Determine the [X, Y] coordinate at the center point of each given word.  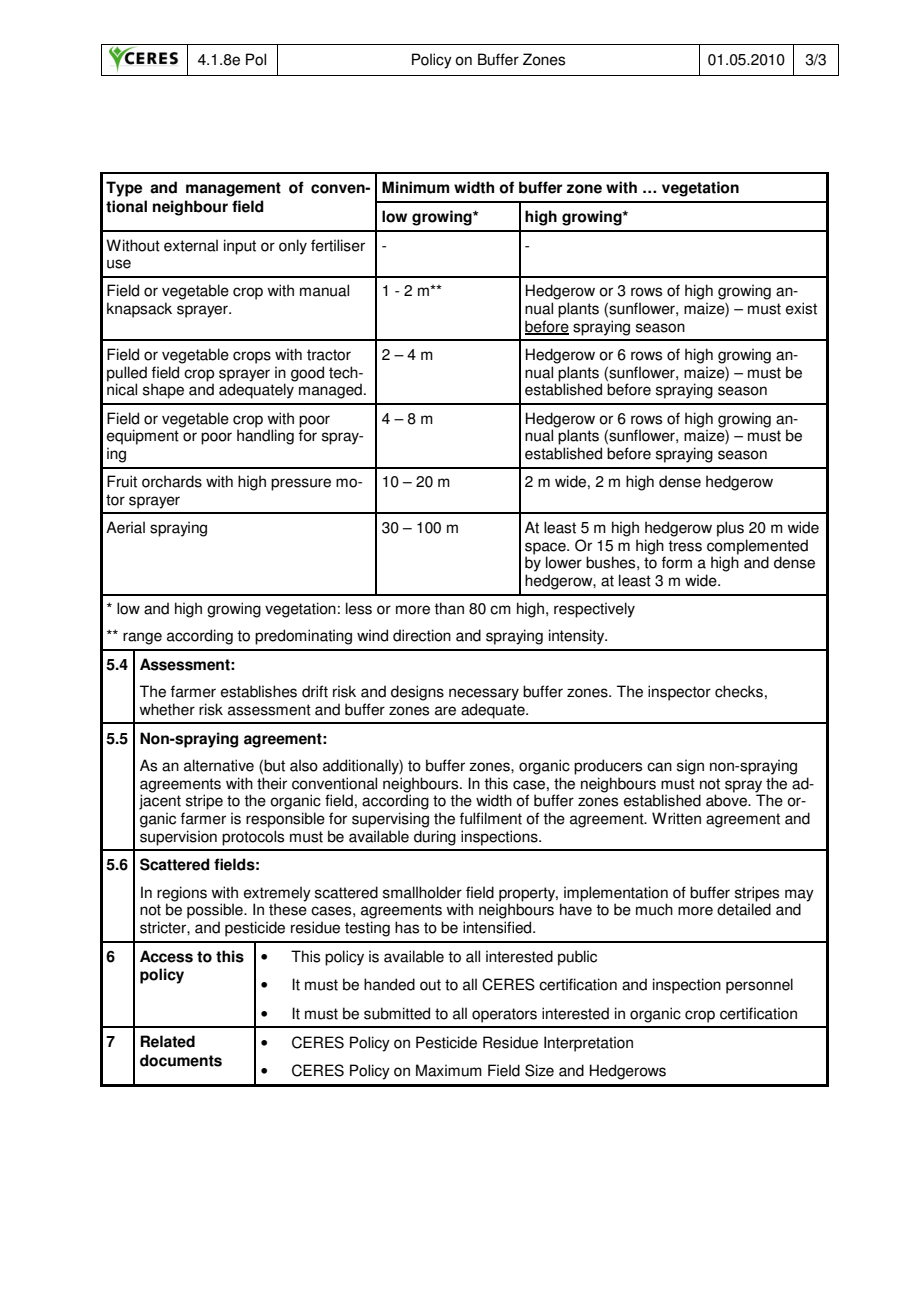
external [191, 245]
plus [730, 529]
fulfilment [491, 818]
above [727, 799]
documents [181, 1060]
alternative [219, 765]
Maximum [449, 1070]
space [546, 548]
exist [801, 308]
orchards [172, 481]
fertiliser [338, 245]
